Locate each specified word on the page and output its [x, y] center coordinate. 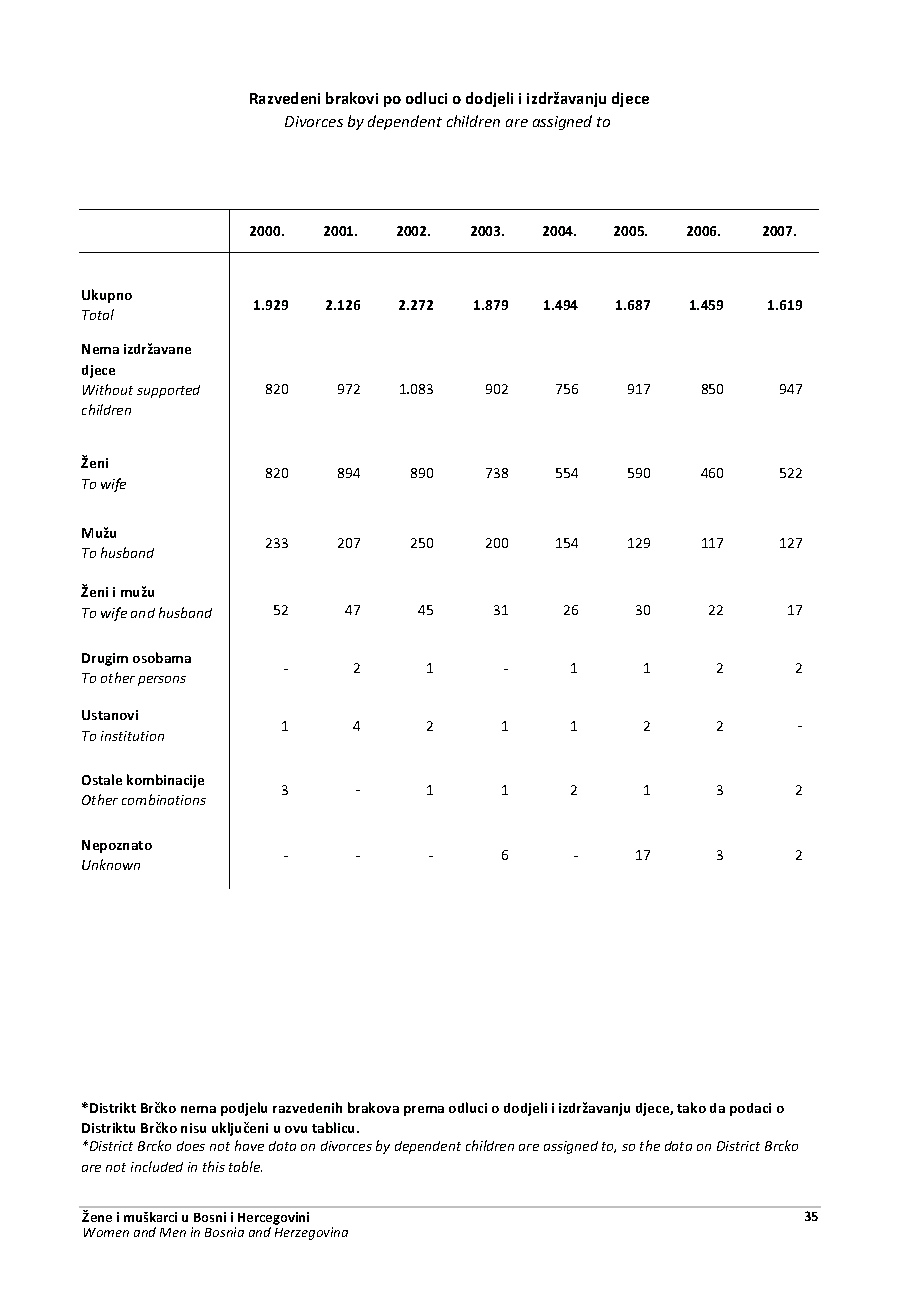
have [249, 1145]
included [157, 1166]
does [191, 1146]
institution [132, 736]
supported [168, 391]
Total [98, 314]
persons [162, 681]
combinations [164, 799]
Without [108, 389]
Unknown [111, 864]
